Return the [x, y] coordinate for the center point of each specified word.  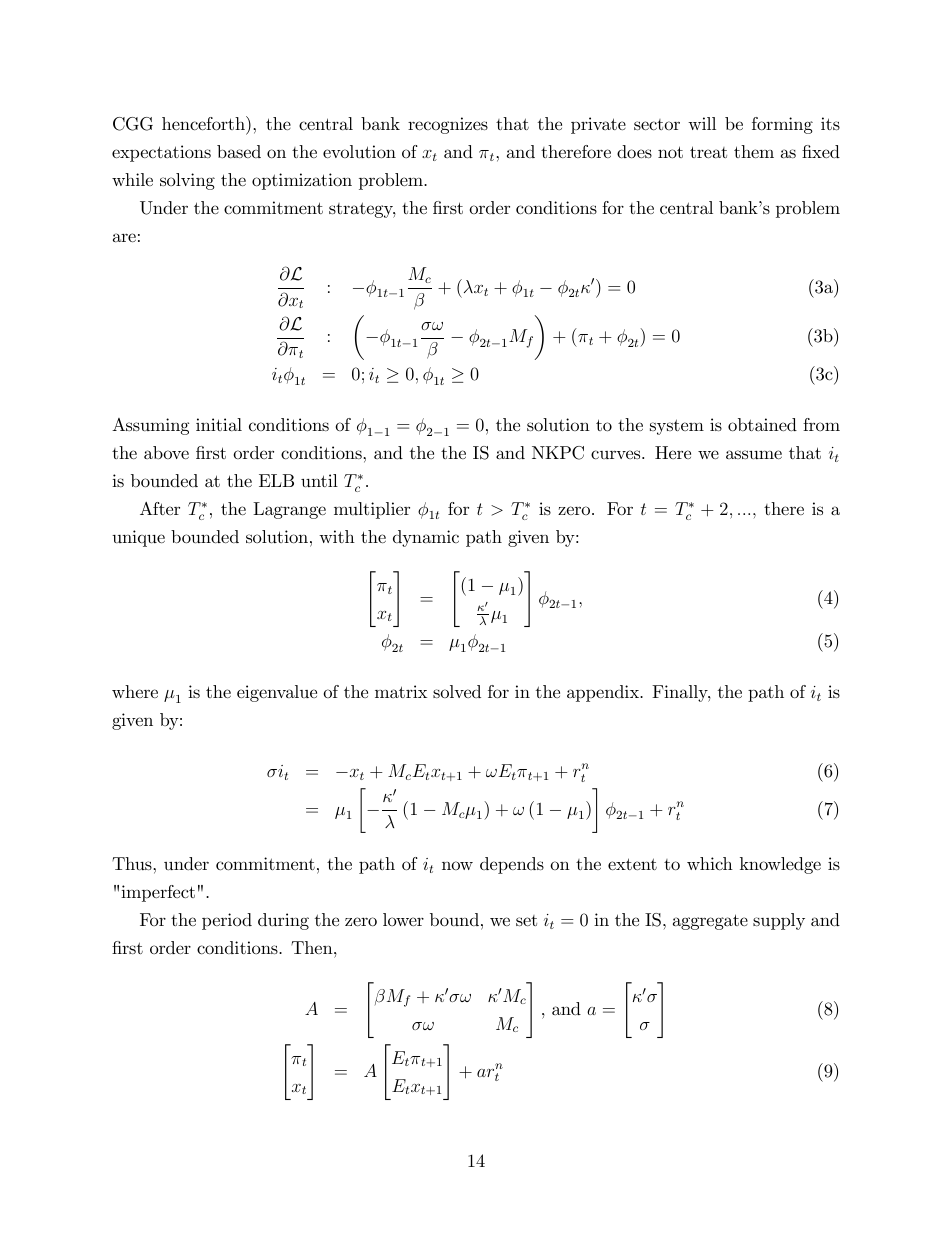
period [227, 921]
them [754, 151]
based [239, 151]
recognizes [448, 125]
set [526, 920]
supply [779, 921]
